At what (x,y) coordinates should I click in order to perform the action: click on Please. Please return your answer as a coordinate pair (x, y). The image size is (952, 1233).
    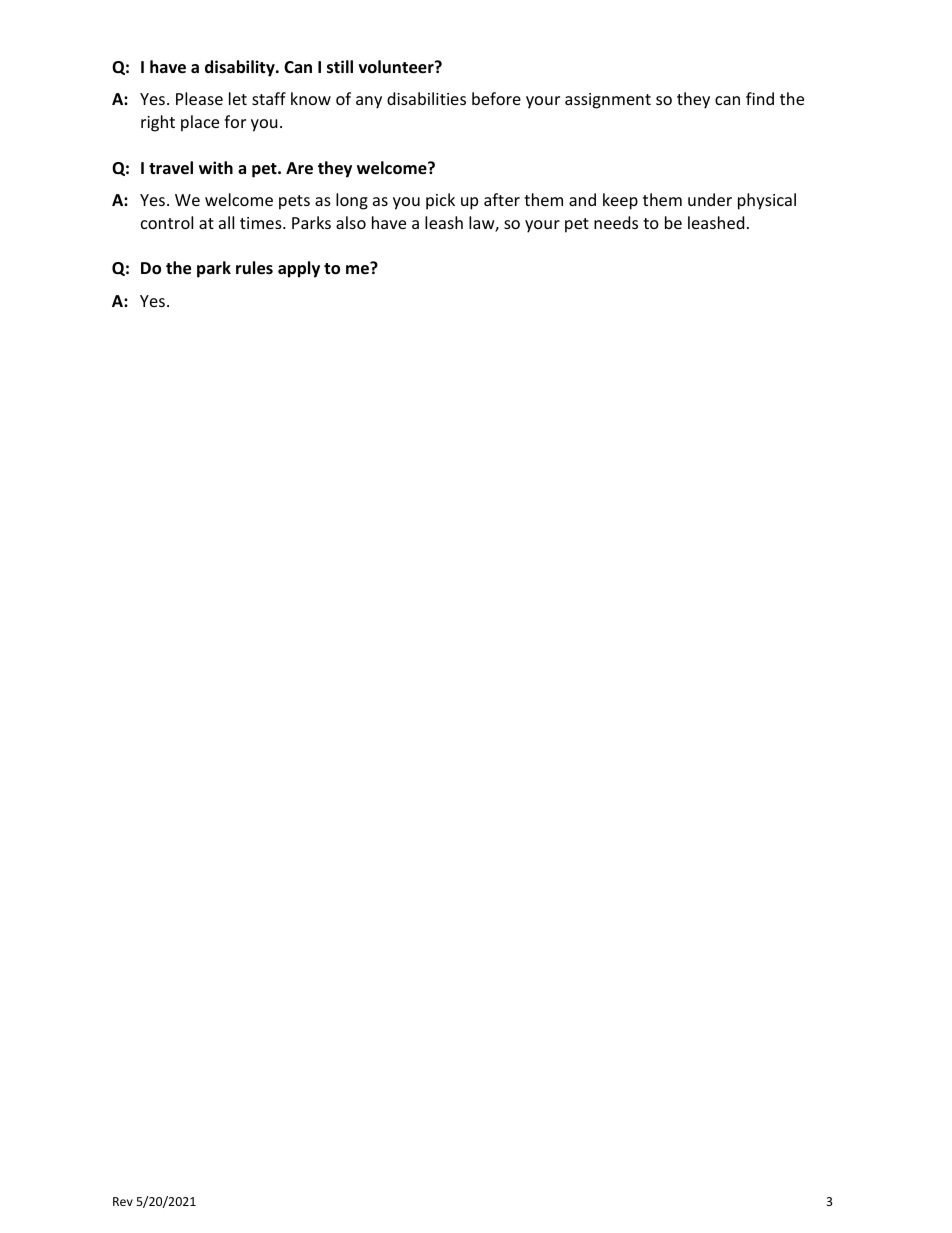
    Looking at the image, I should click on (199, 98).
